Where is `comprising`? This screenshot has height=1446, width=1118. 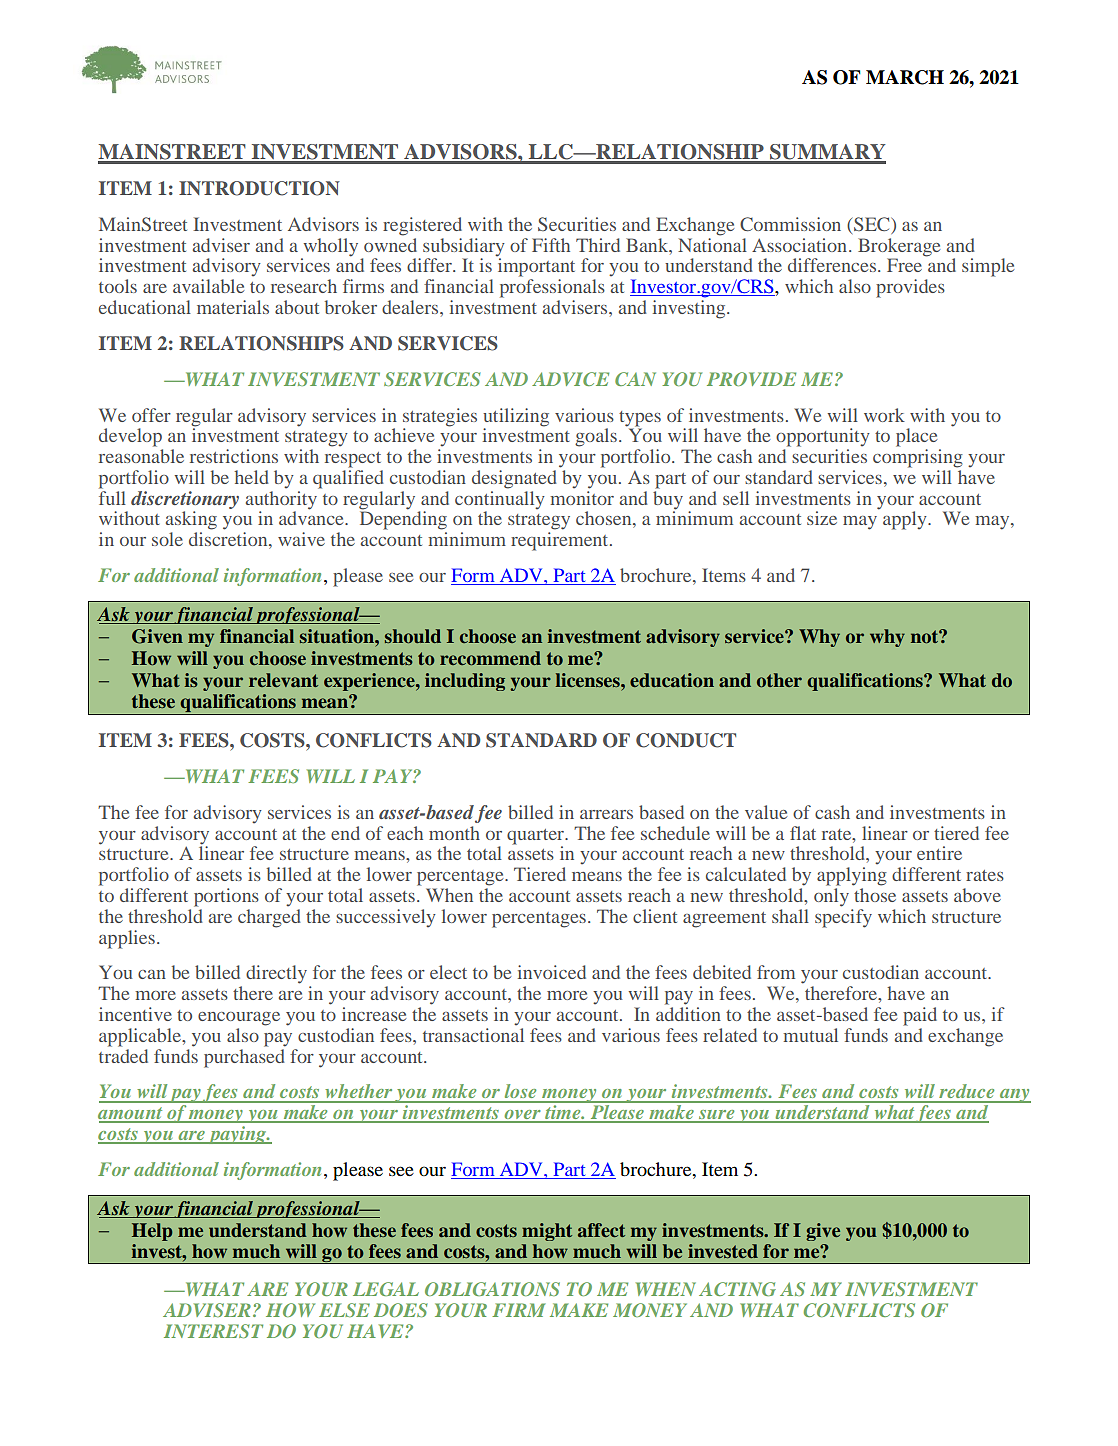
comprising is located at coordinates (918, 458).
